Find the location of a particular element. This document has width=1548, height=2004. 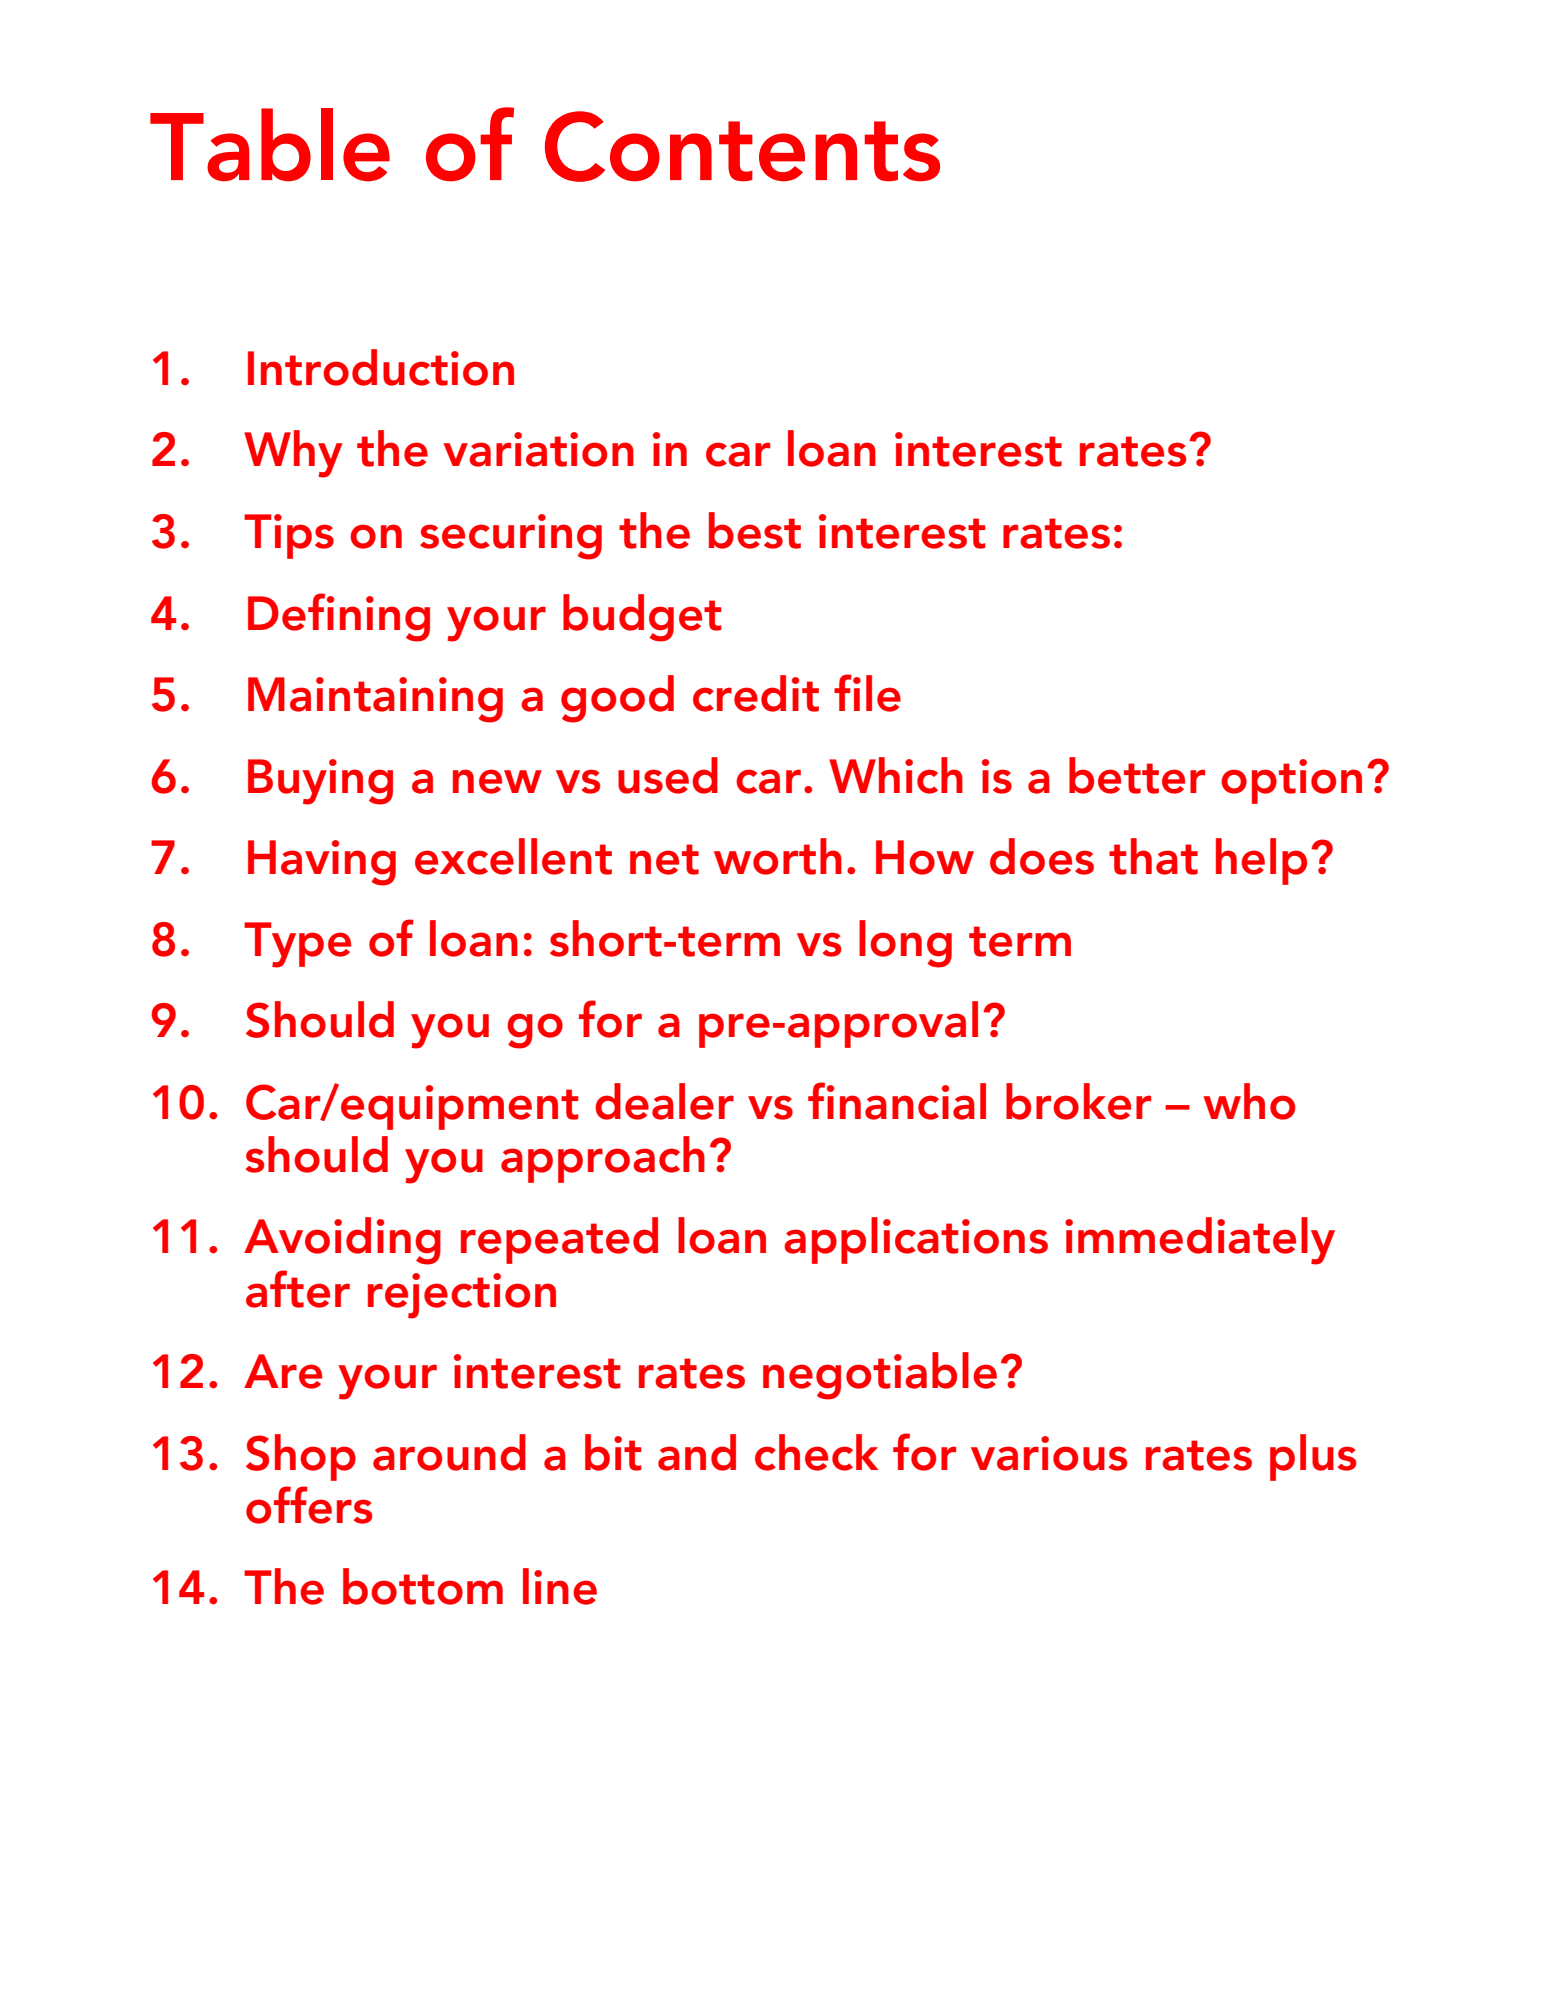

best is located at coordinates (755, 530).
